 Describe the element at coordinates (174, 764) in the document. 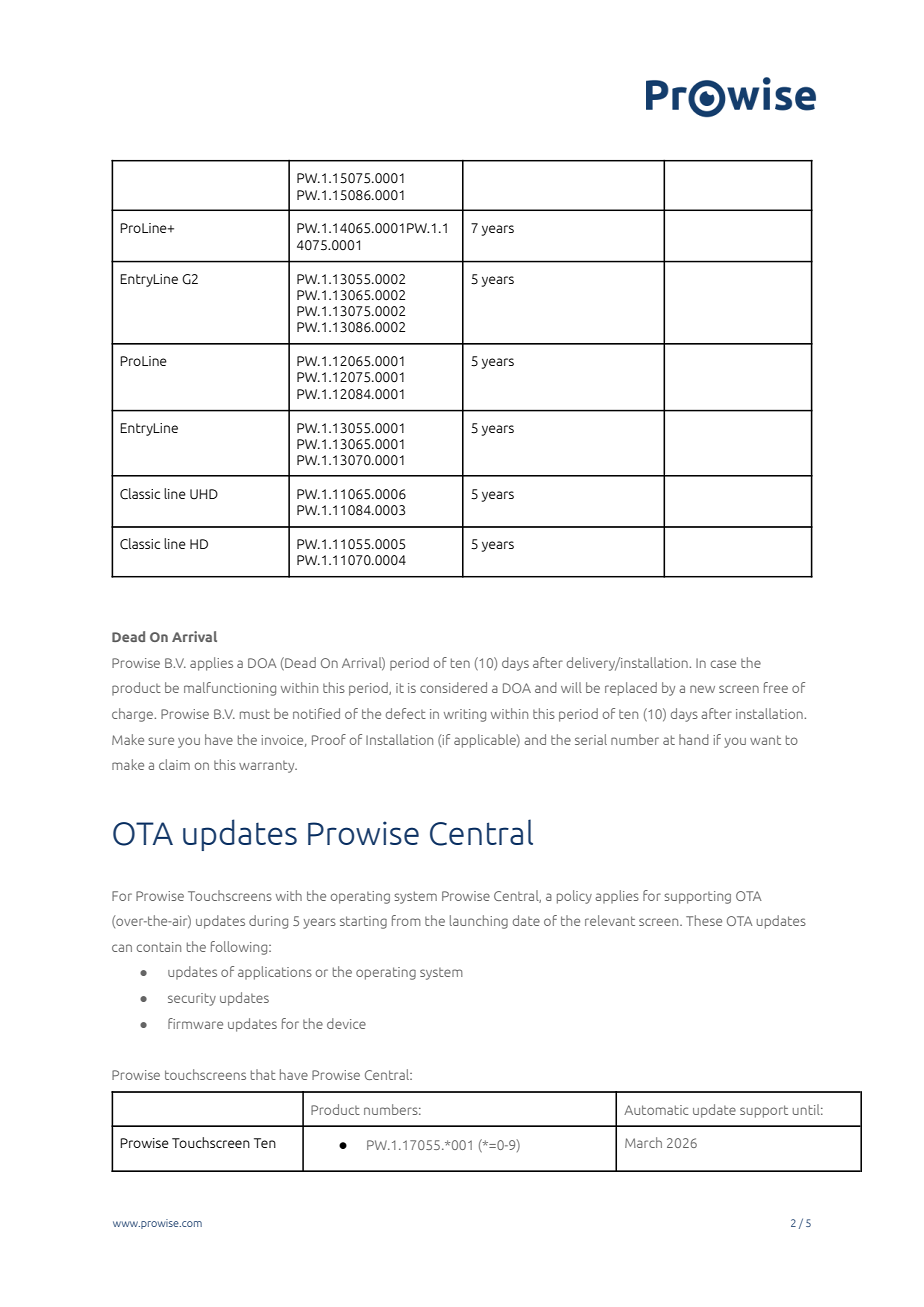

I see `claim` at that location.
